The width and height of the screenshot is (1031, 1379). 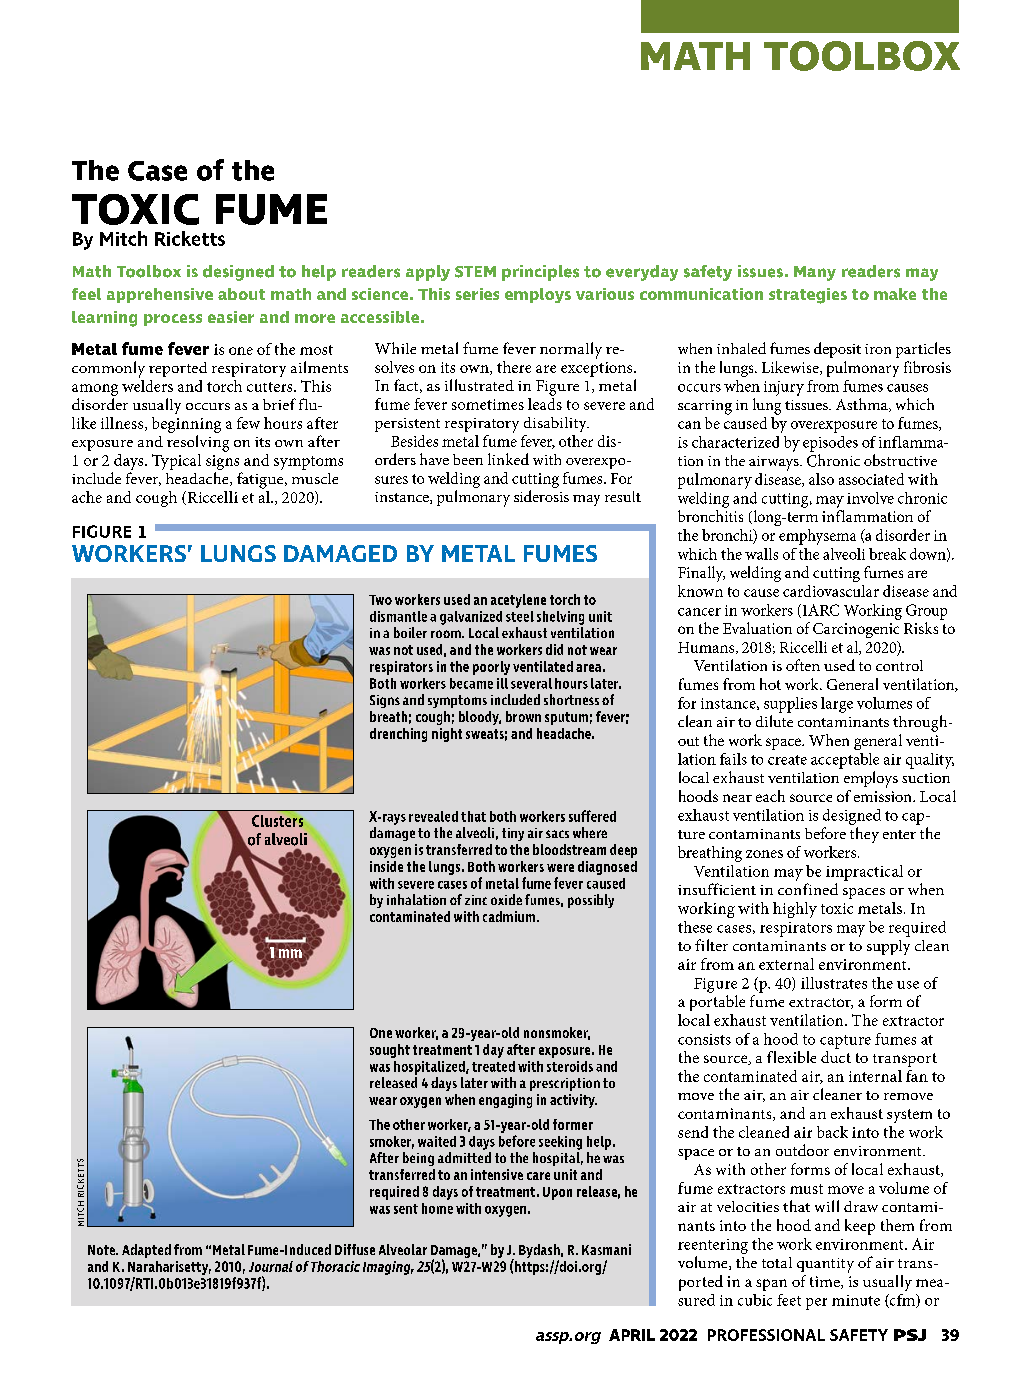 I want to click on inside, so click(x=386, y=866).
